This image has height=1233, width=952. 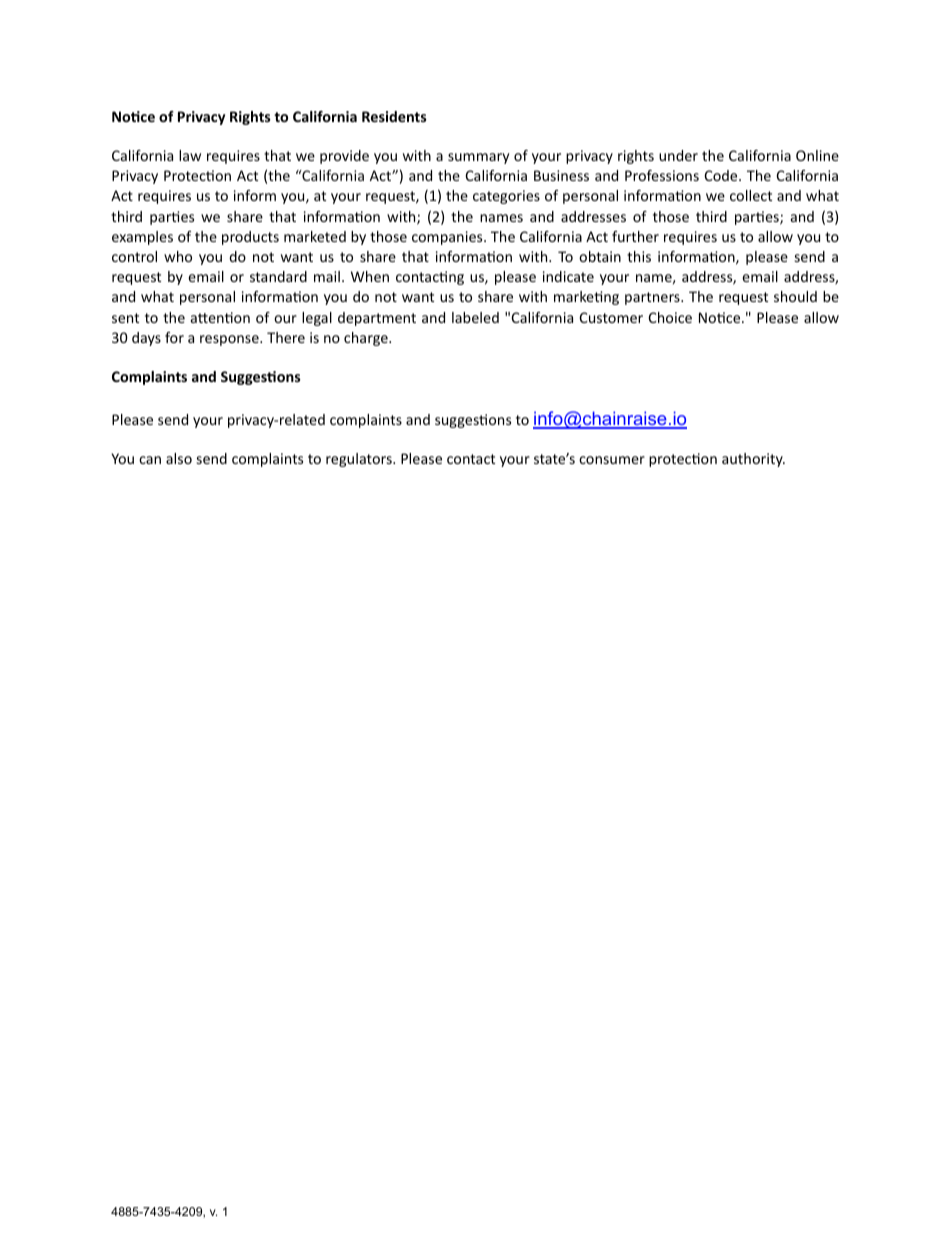 What do you see at coordinates (146, 339) in the image?
I see `days` at bounding box center [146, 339].
